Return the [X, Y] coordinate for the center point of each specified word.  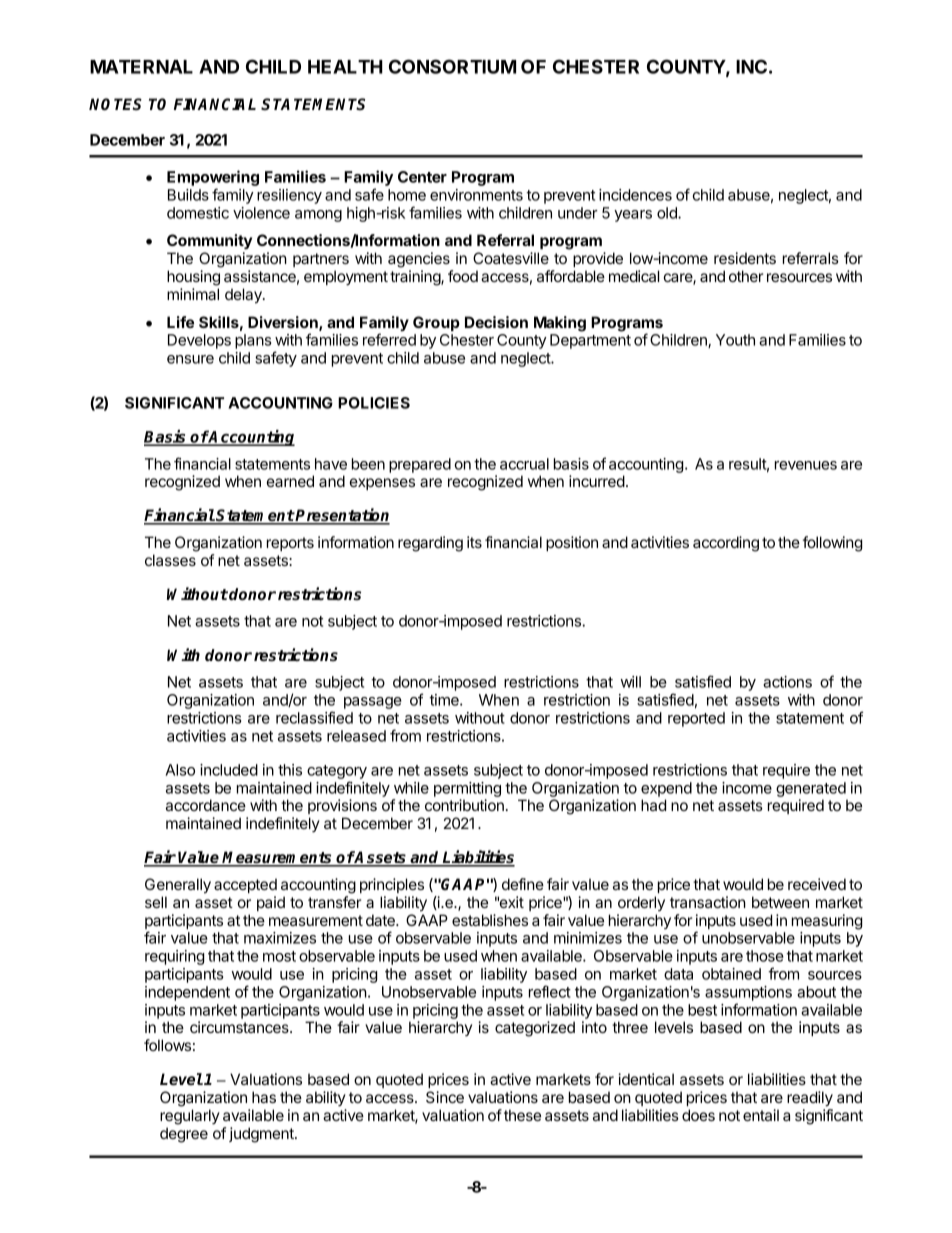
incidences [635, 195]
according [726, 544]
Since [445, 1097]
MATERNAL [141, 67]
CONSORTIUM [452, 66]
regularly [190, 1117]
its [474, 542]
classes [170, 560]
